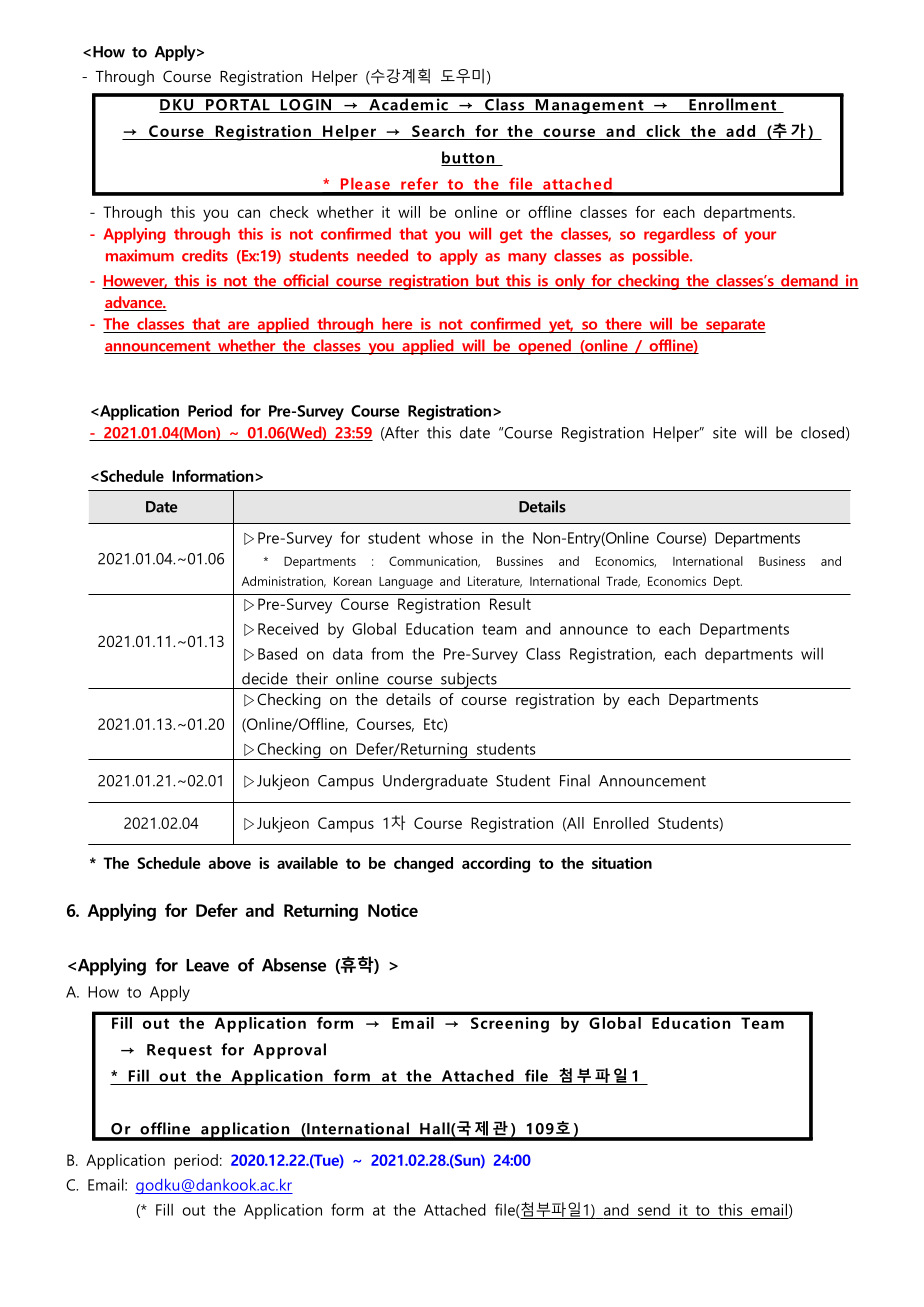 Image resolution: width=924 pixels, height=1307 pixels. I want to click on Request, so click(179, 1051).
